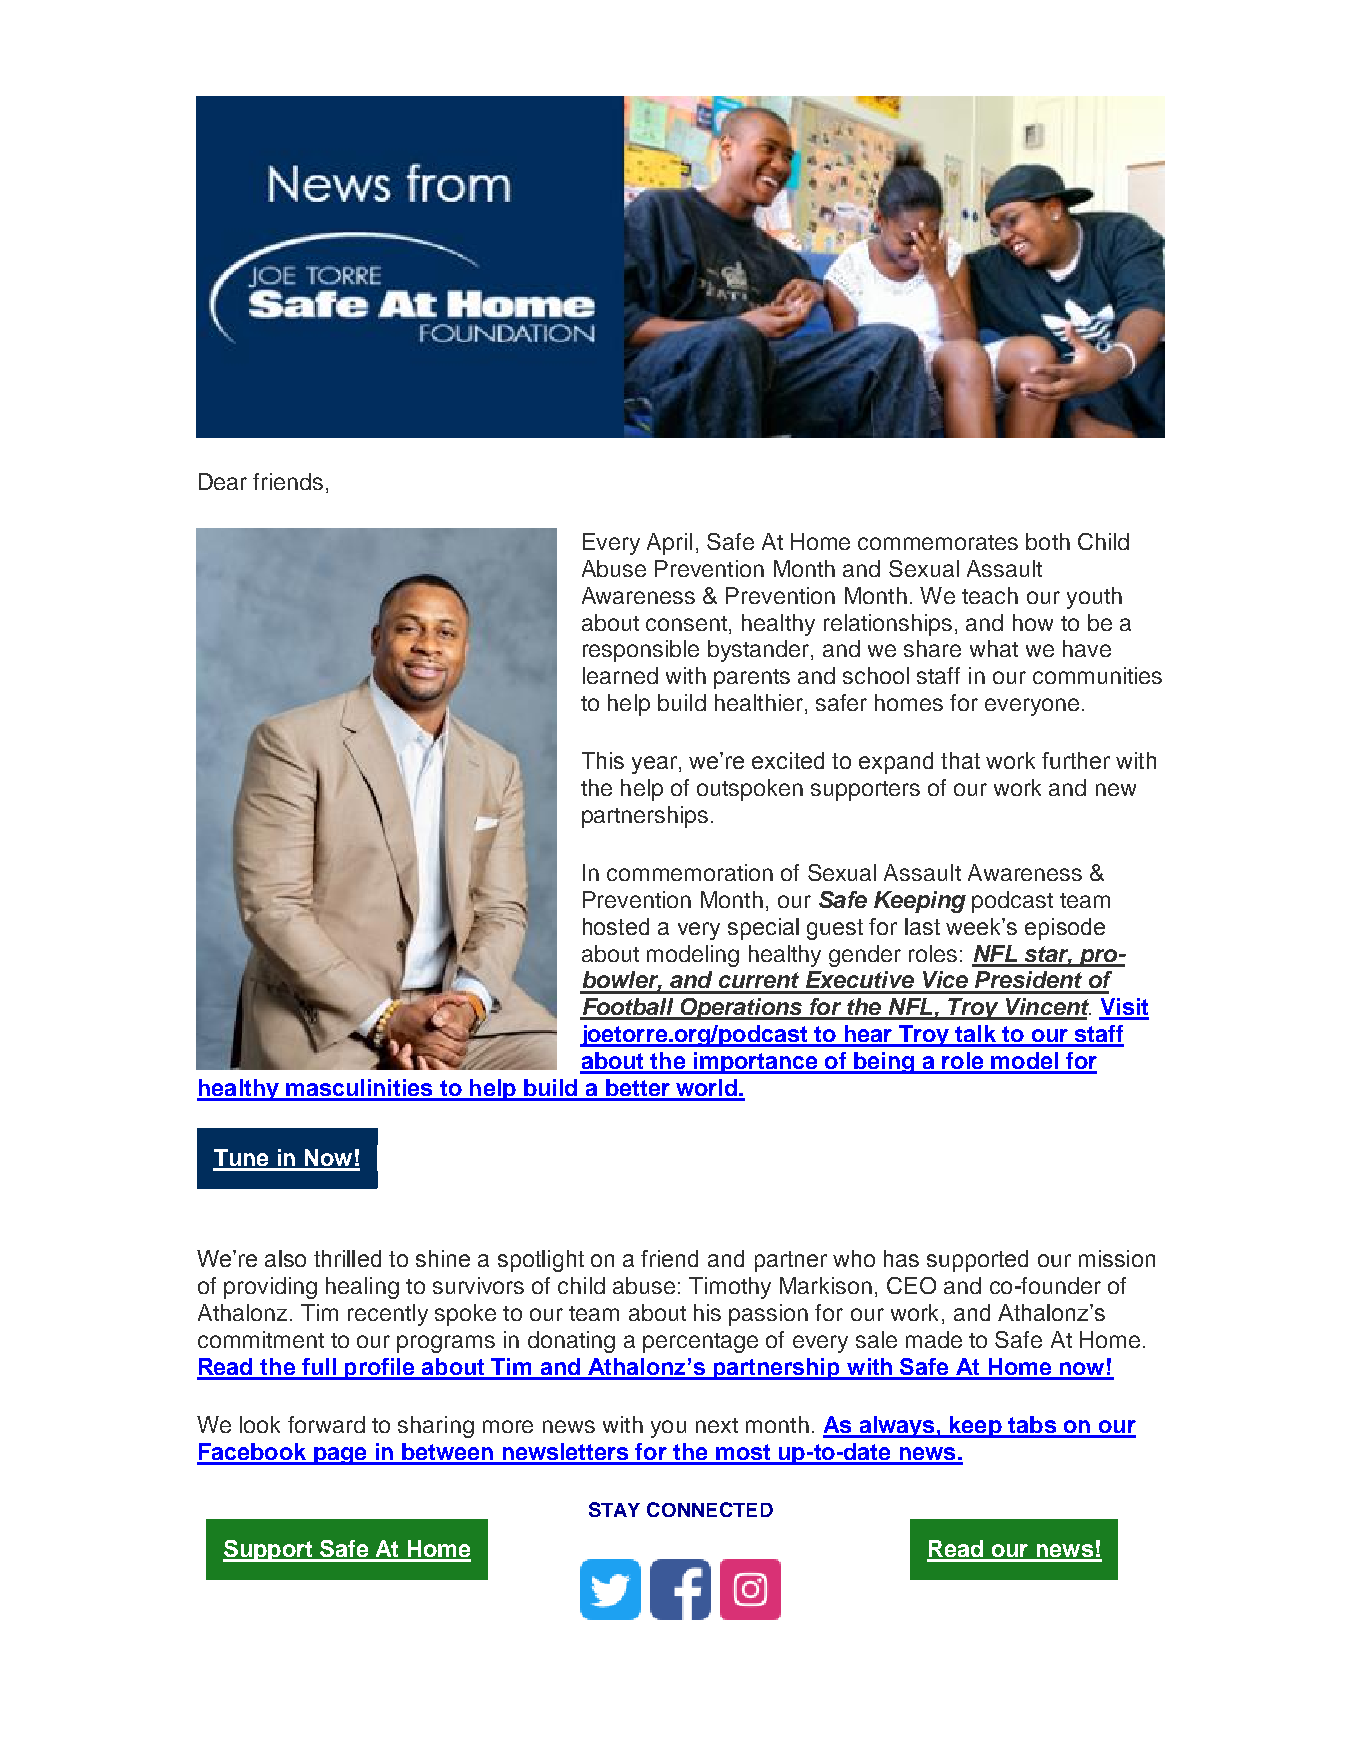 Image resolution: width=1361 pixels, height=1762 pixels. What do you see at coordinates (347, 1258) in the image?
I see `thrilled` at bounding box center [347, 1258].
